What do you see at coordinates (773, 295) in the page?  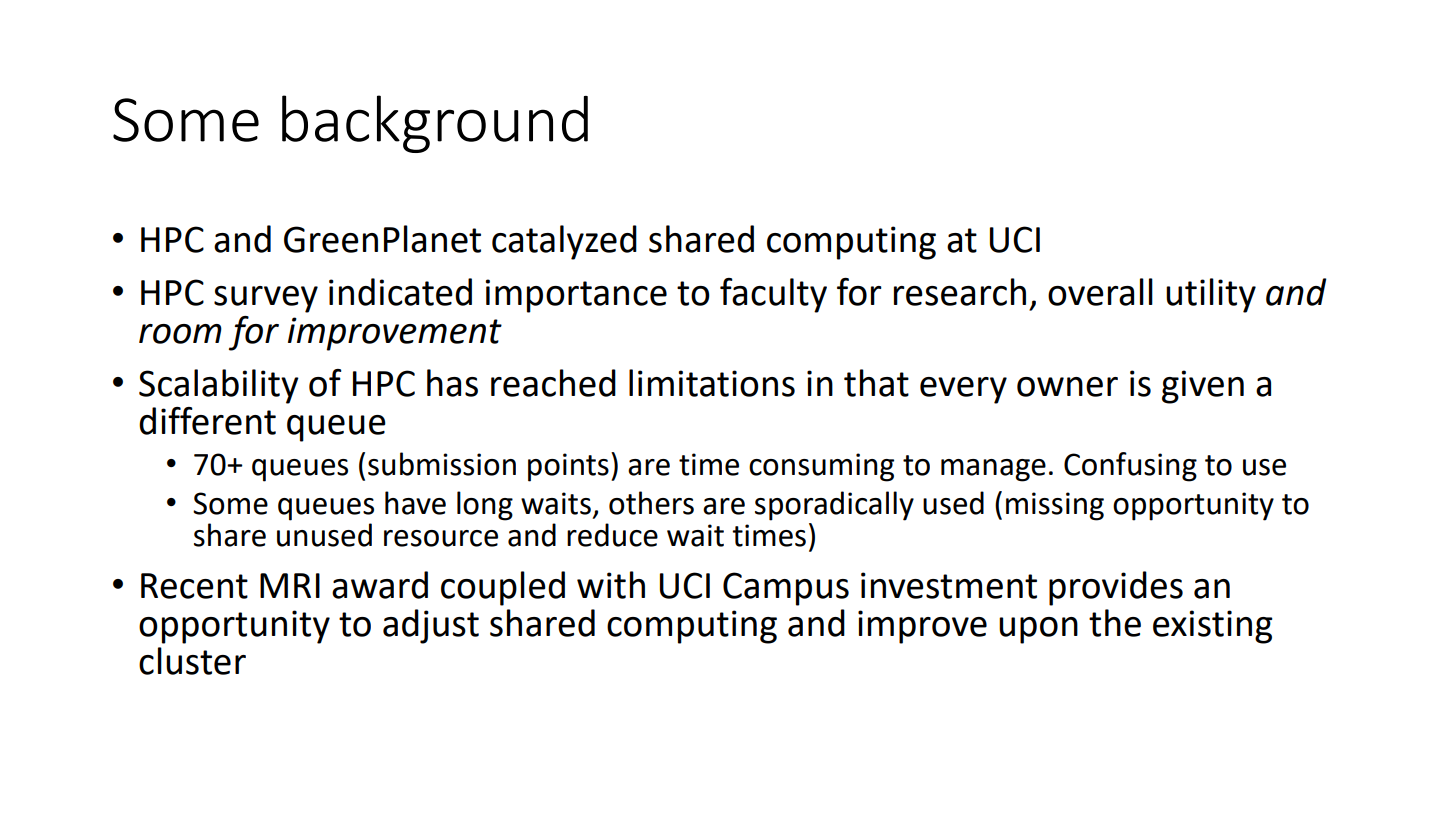 I see `faculty` at bounding box center [773, 295].
